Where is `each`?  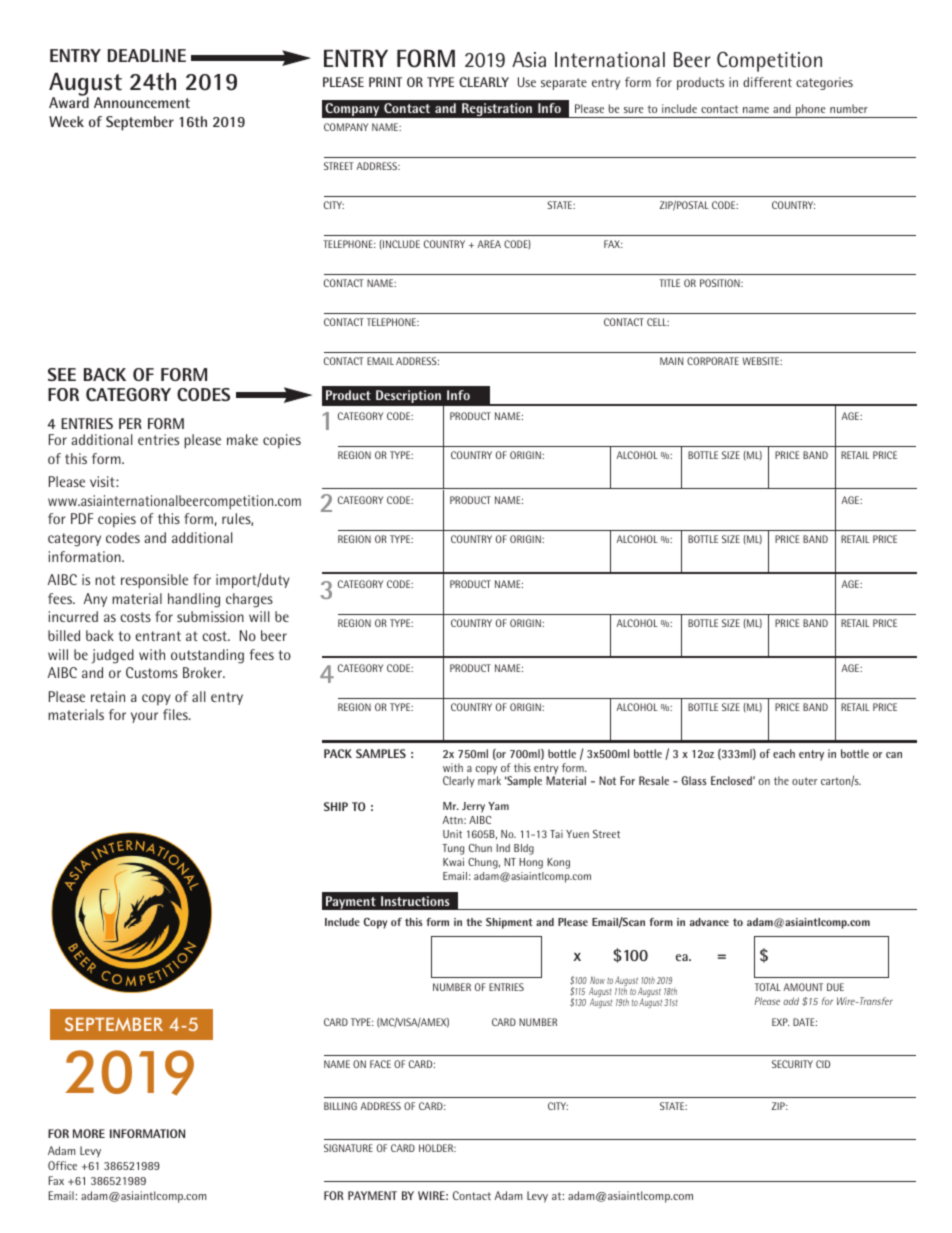 each is located at coordinates (784, 753).
